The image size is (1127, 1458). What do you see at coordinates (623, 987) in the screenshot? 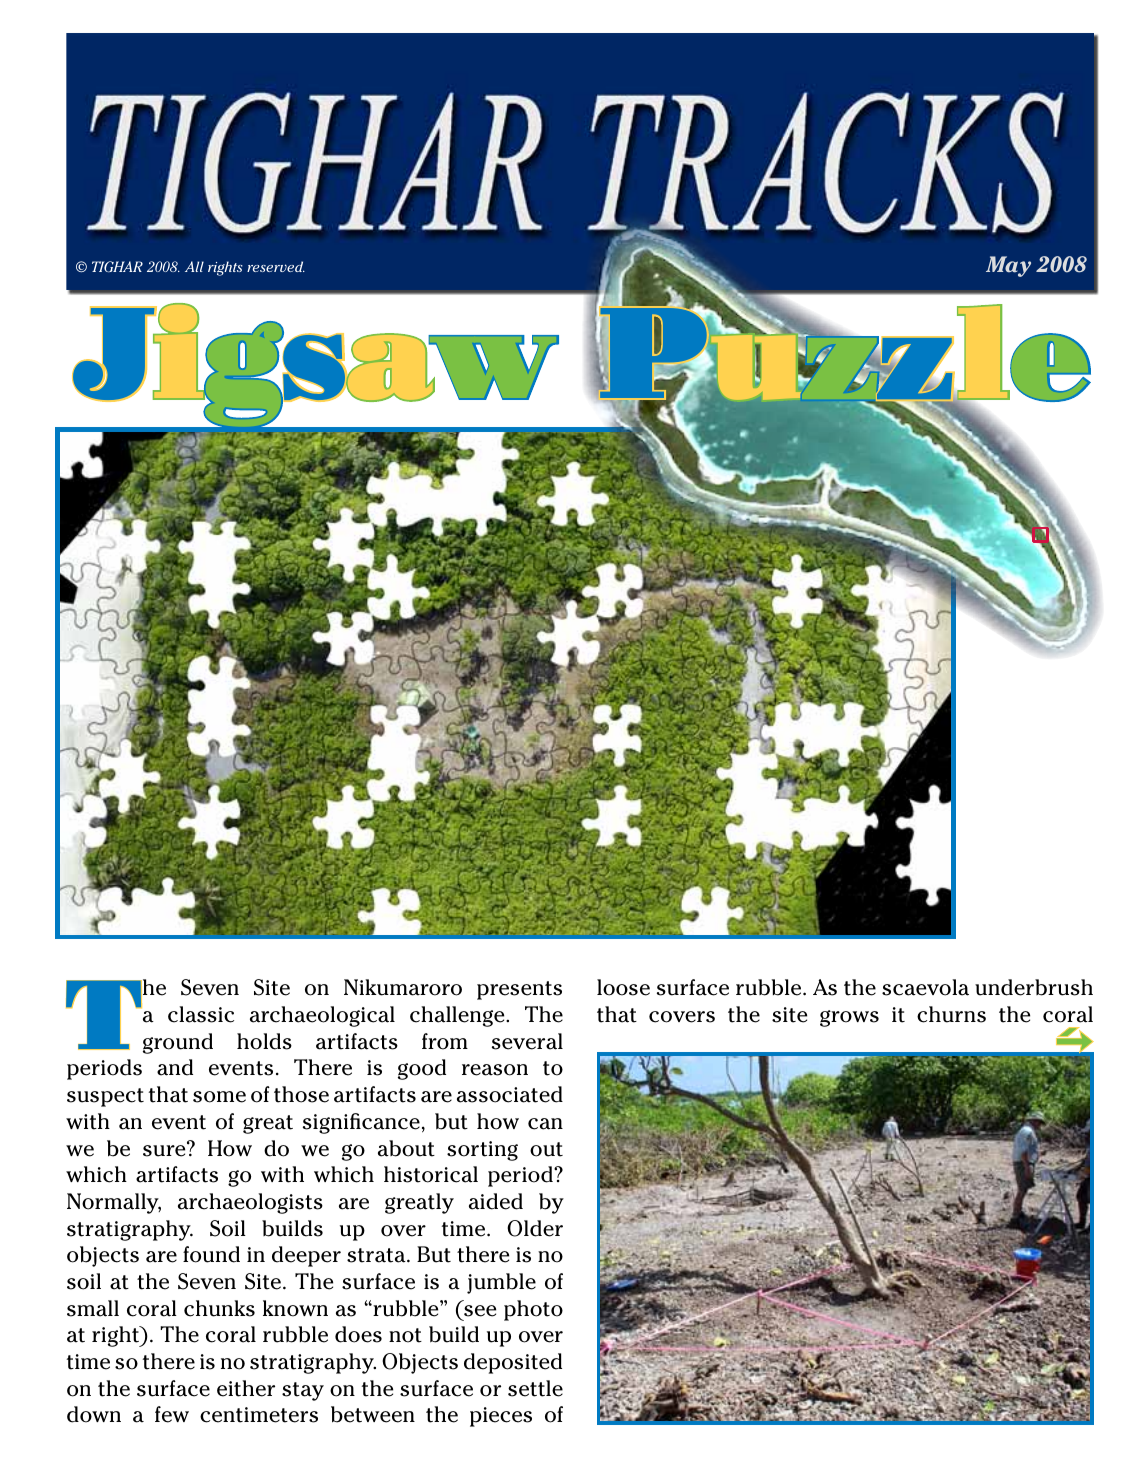
I see `loose` at bounding box center [623, 987].
